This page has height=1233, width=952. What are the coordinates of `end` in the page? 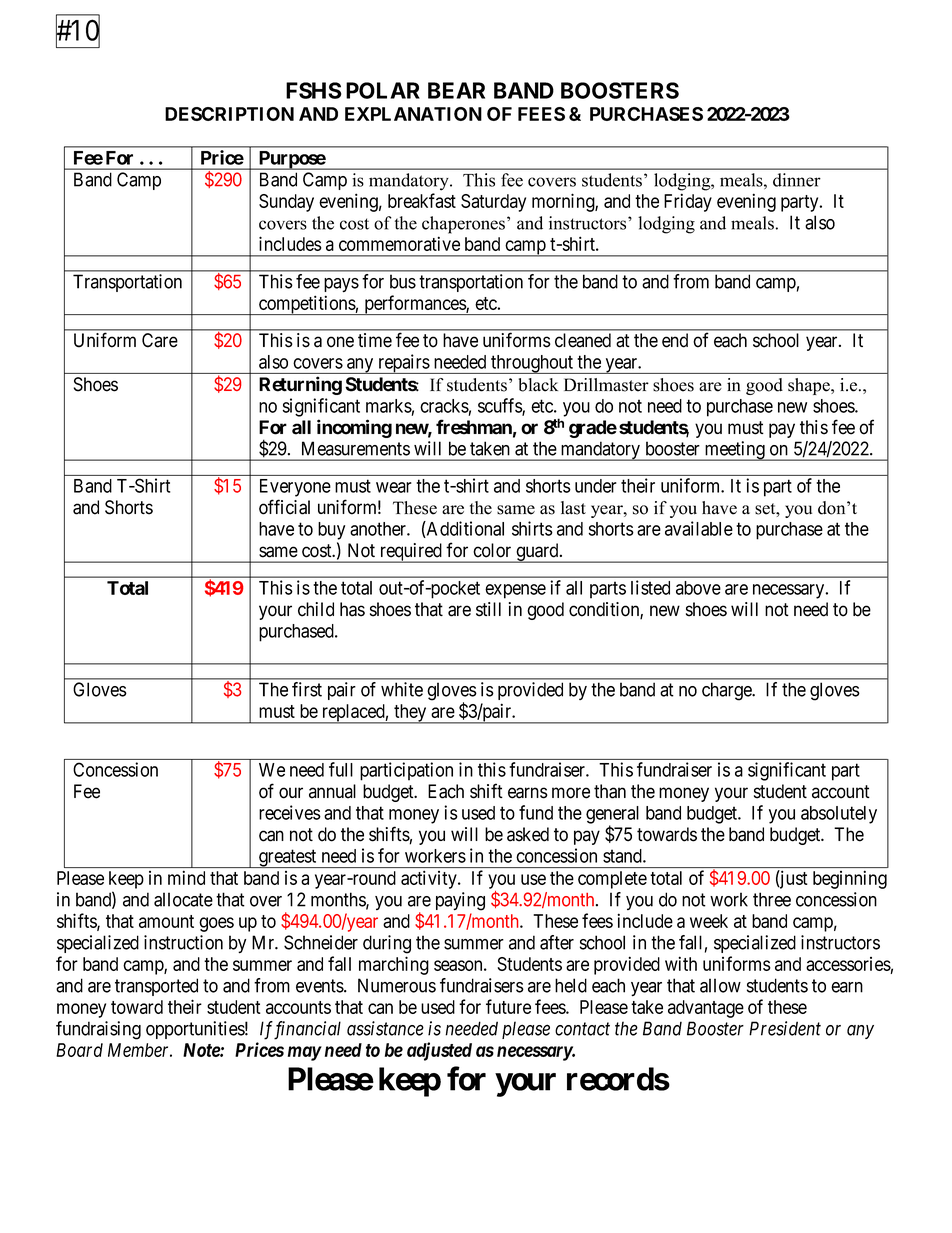 It's located at (675, 340).
